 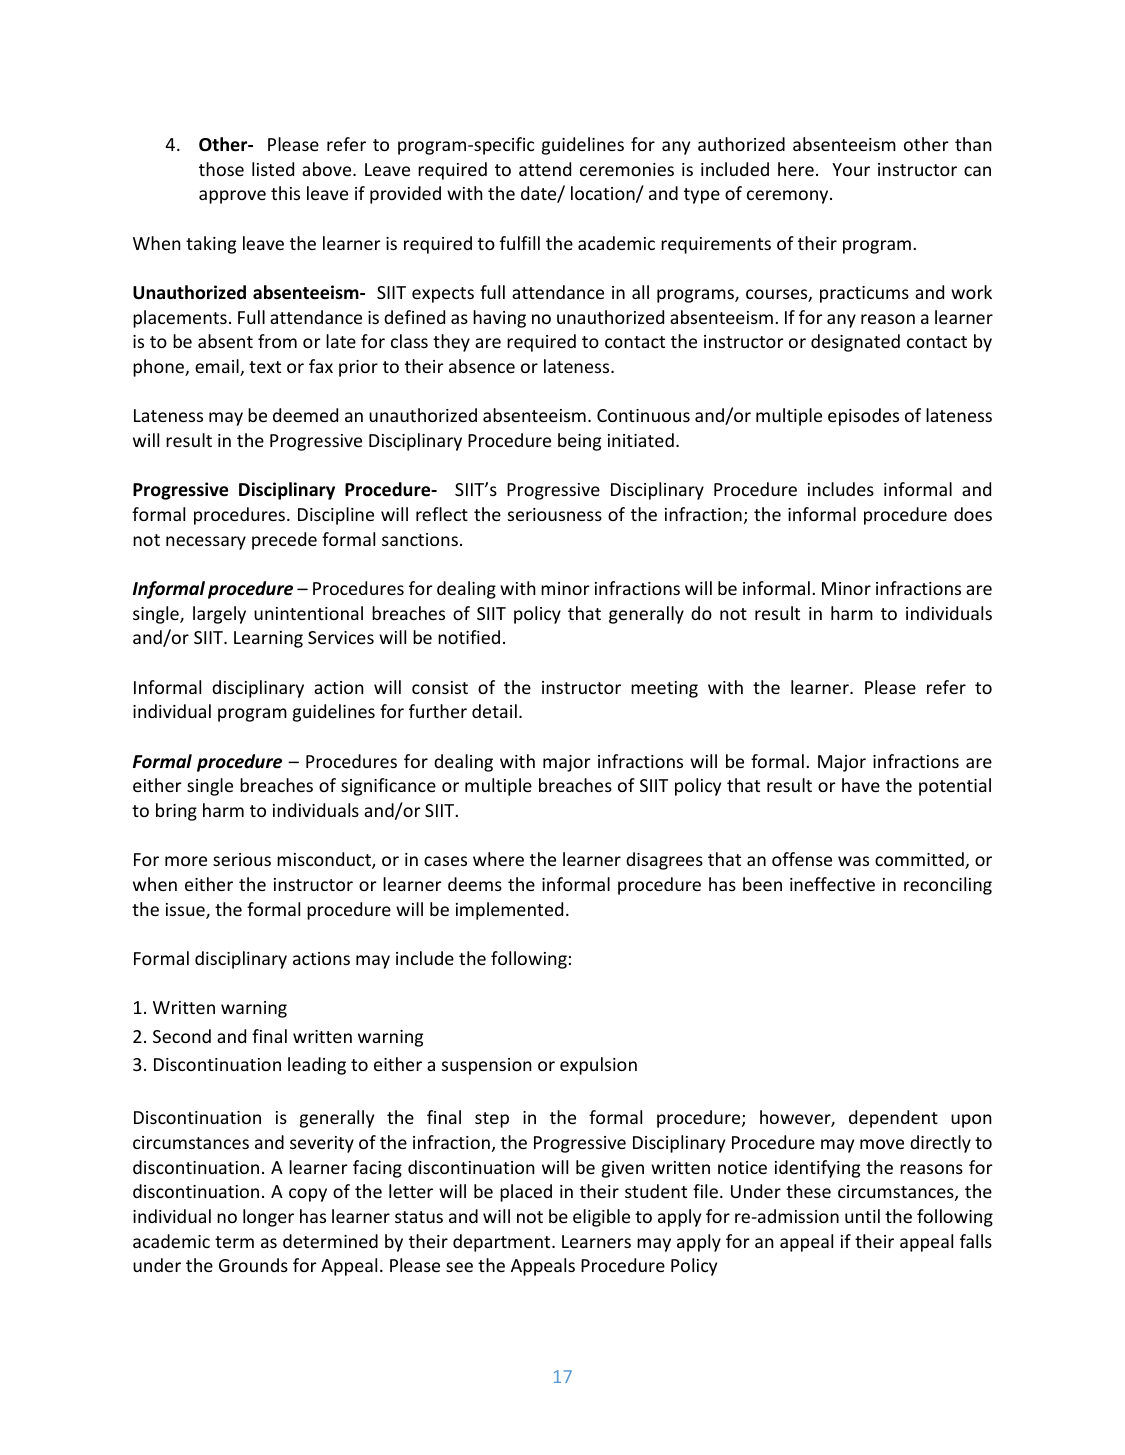 What do you see at coordinates (268, 639) in the screenshot?
I see `Learning` at bounding box center [268, 639].
